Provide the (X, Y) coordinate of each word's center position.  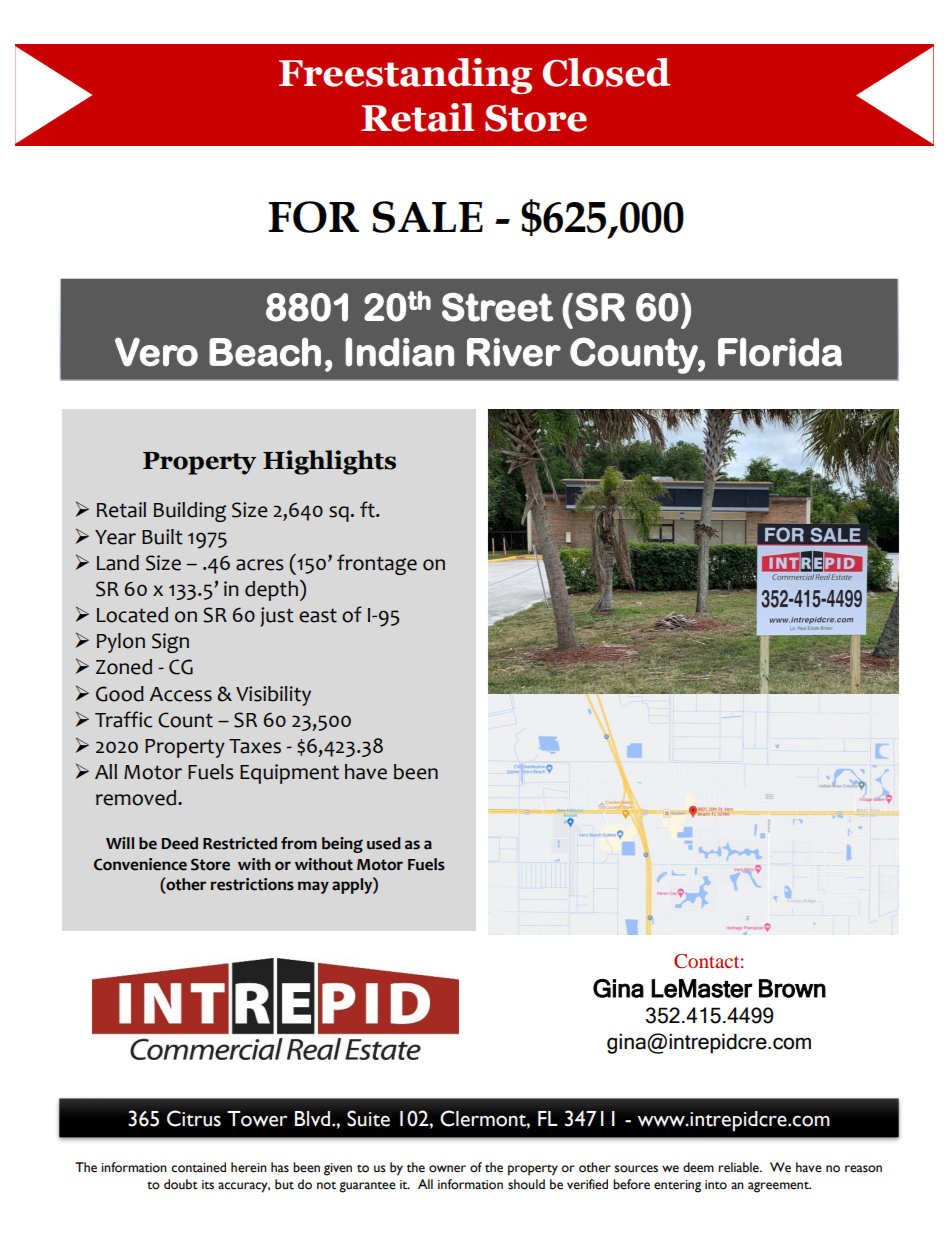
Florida (780, 352)
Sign (170, 643)
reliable (740, 1167)
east (318, 615)
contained (198, 1167)
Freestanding (405, 76)
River (514, 352)
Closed (606, 72)
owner (447, 1169)
